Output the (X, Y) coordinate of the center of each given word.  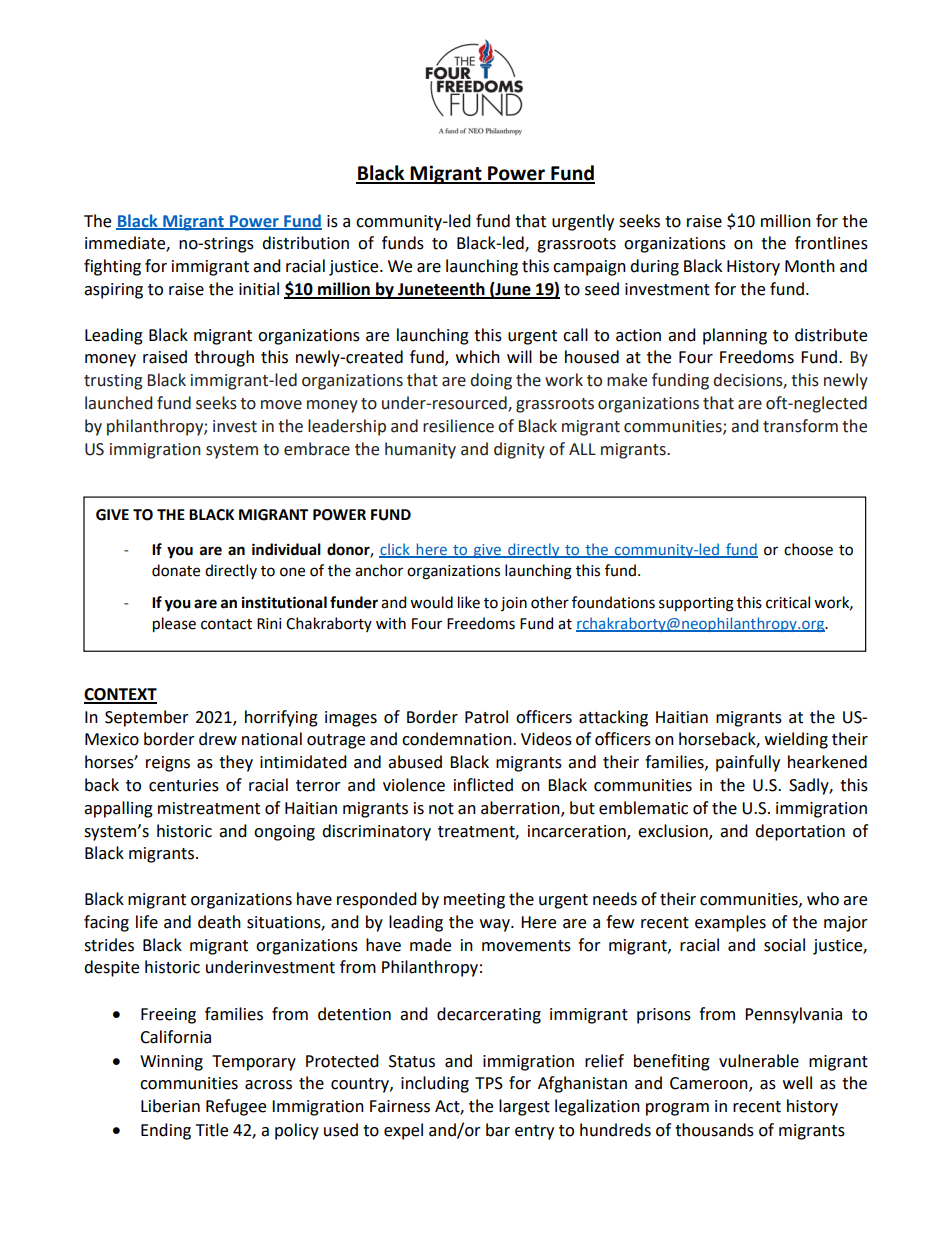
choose (808, 549)
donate (176, 570)
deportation (800, 832)
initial (259, 289)
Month (810, 266)
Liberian (170, 1106)
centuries (184, 785)
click (395, 550)
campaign (589, 268)
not (441, 809)
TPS (489, 1083)
